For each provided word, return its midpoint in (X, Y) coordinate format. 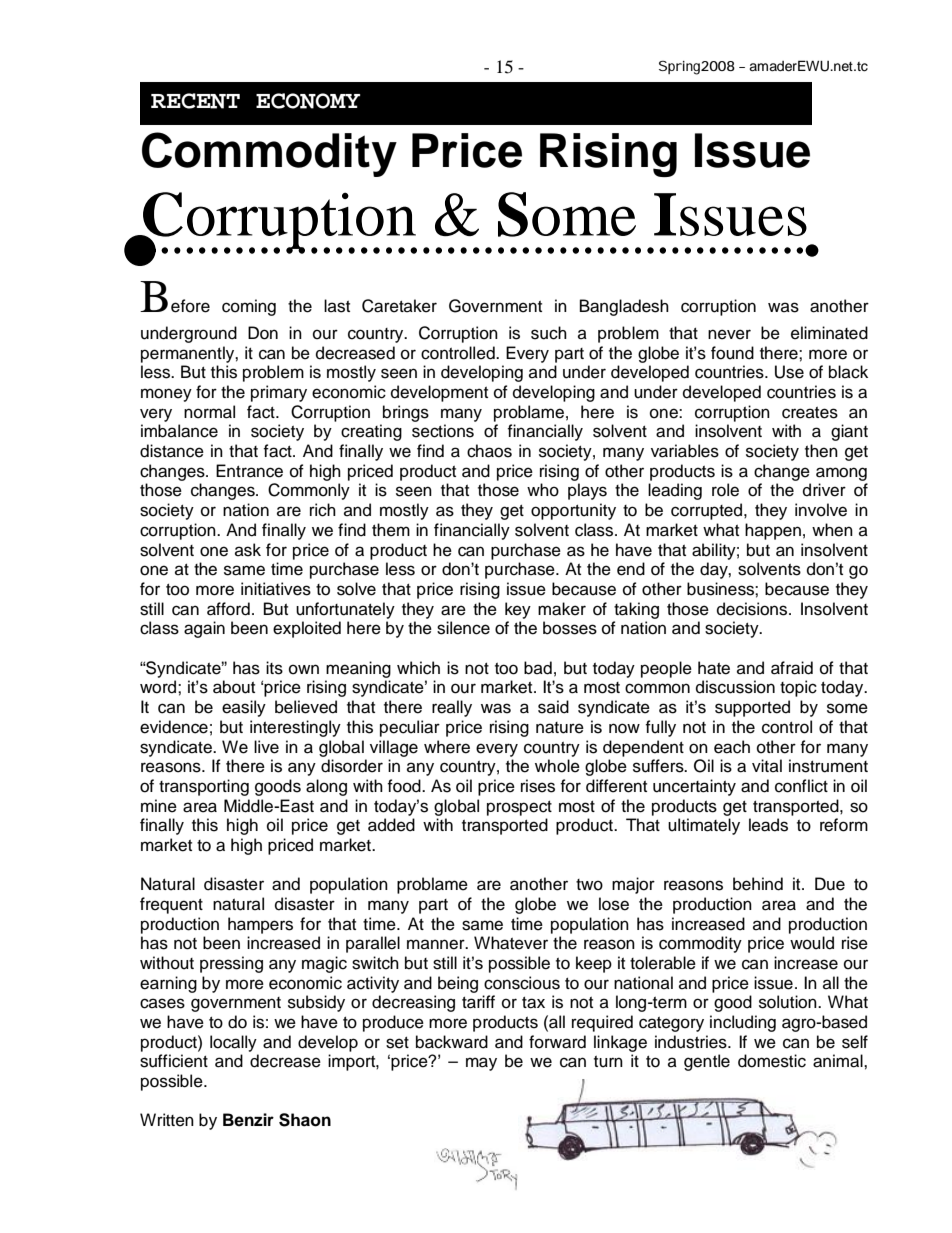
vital (767, 765)
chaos (489, 451)
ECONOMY (308, 101)
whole (557, 766)
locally (233, 1043)
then (821, 451)
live (266, 747)
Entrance (249, 471)
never (729, 334)
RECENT (195, 101)
